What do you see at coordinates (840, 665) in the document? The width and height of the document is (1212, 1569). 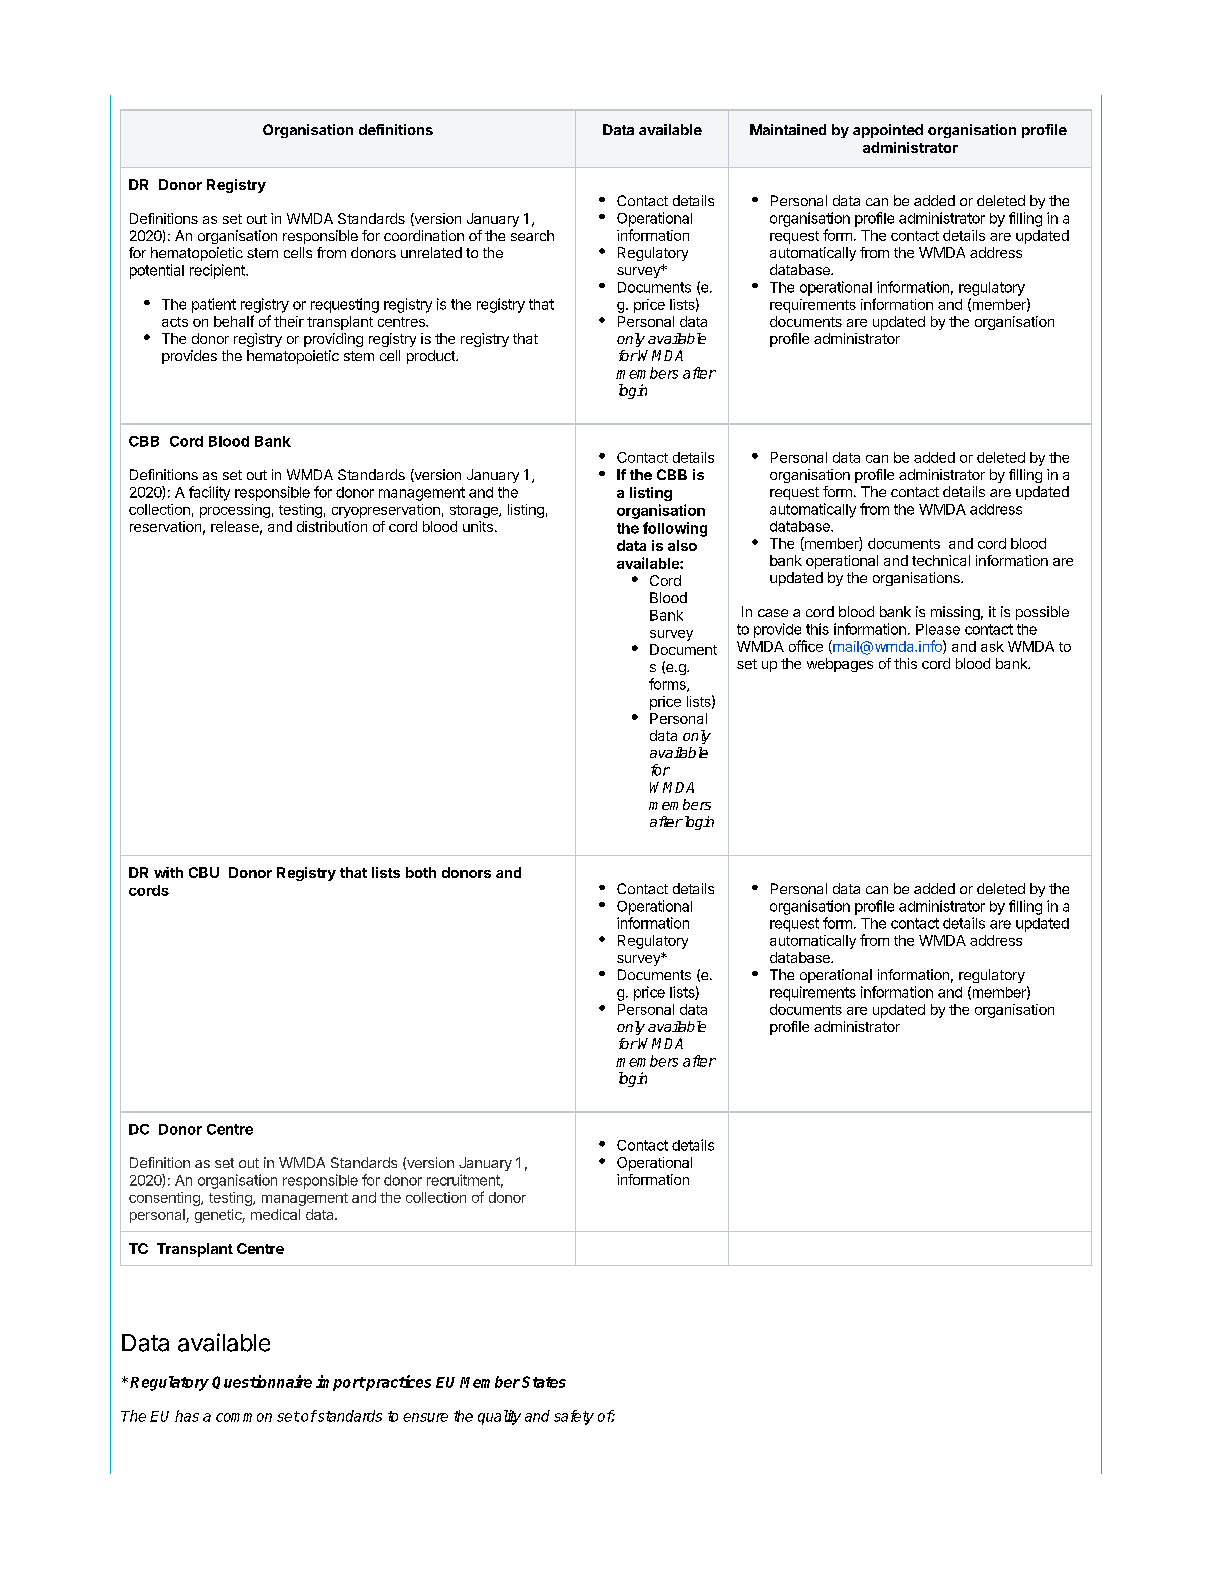 I see `webpages` at bounding box center [840, 665].
